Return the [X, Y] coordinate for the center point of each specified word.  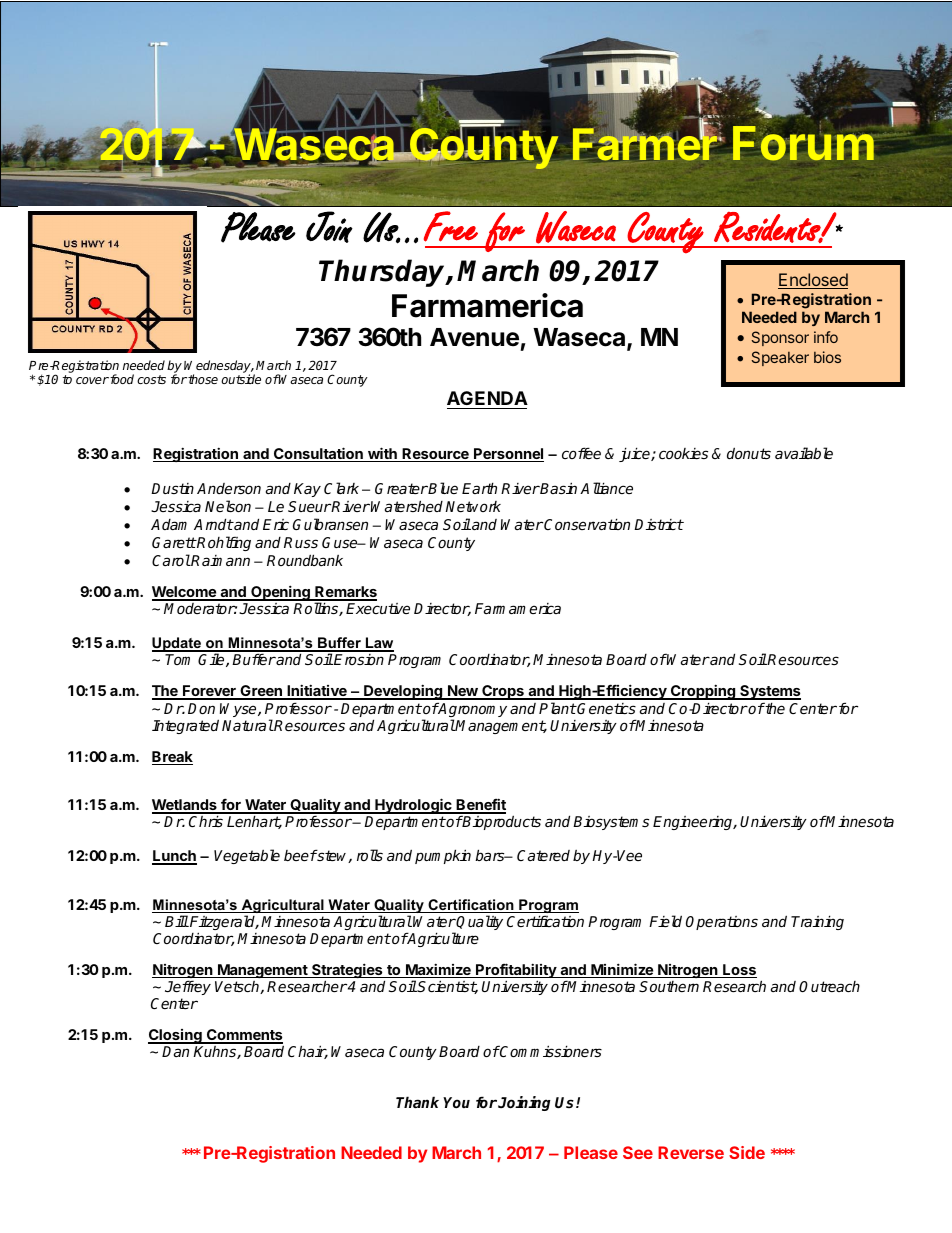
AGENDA [487, 398]
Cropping [703, 693]
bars [491, 855]
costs [151, 379]
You [456, 1102]
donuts [749, 453]
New [463, 692]
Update [177, 644]
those [202, 379]
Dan [175, 1051]
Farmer [645, 143]
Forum [803, 143]
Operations [722, 923]
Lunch [174, 857]
